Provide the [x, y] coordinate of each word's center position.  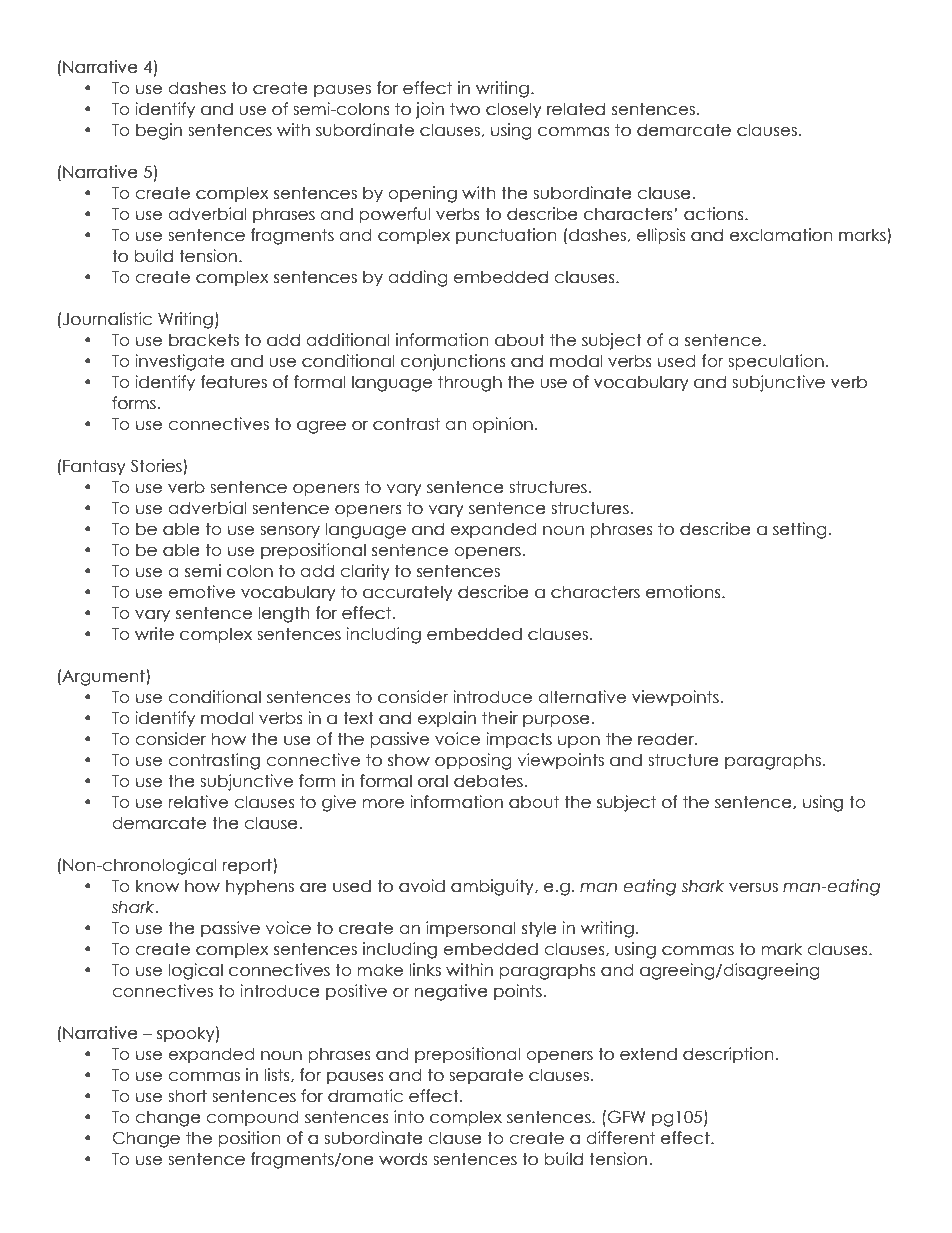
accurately [408, 593]
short [187, 1096]
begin [159, 131]
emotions [684, 592]
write [154, 634]
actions [715, 214]
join [429, 110]
